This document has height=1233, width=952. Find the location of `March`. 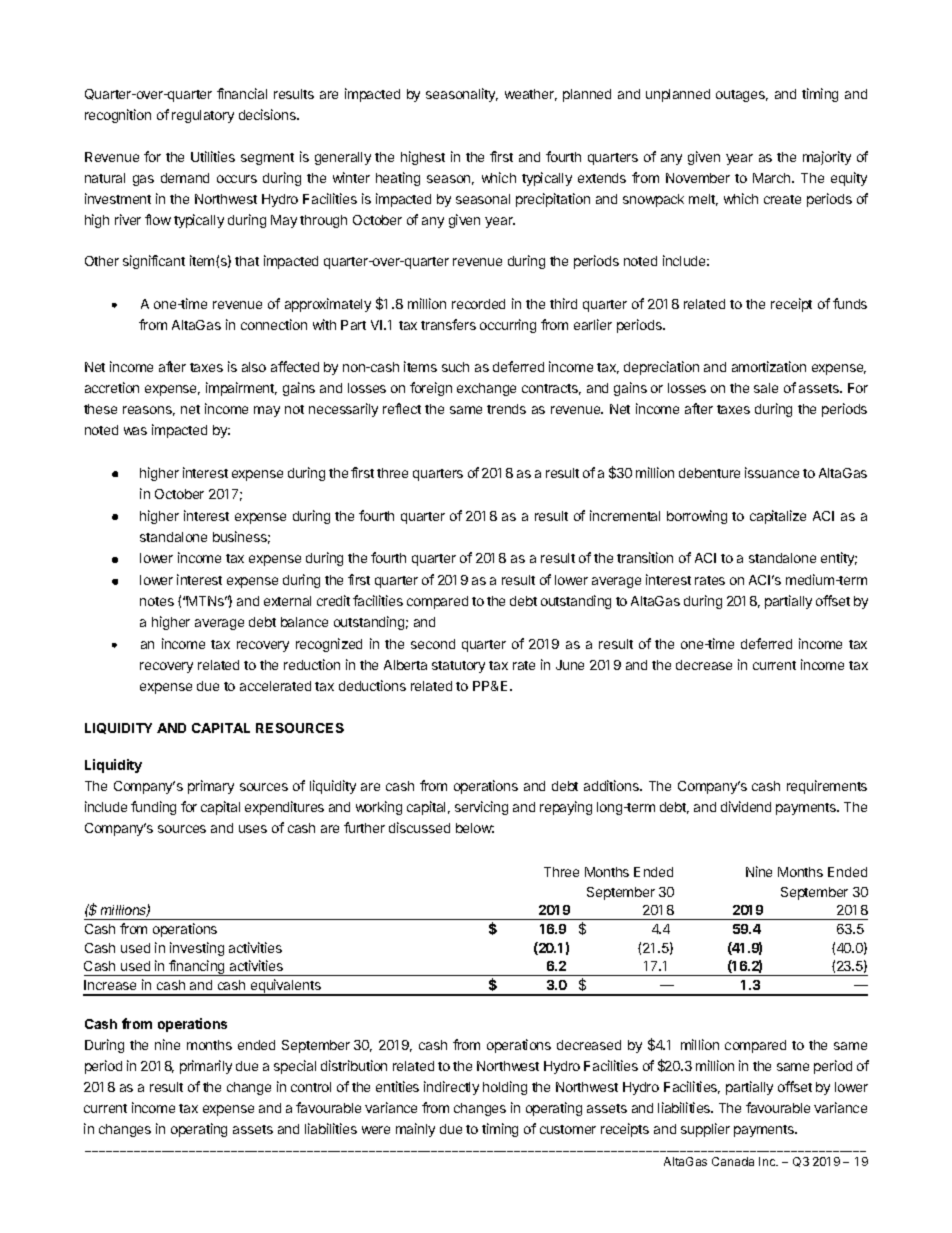

March is located at coordinates (773, 178).
